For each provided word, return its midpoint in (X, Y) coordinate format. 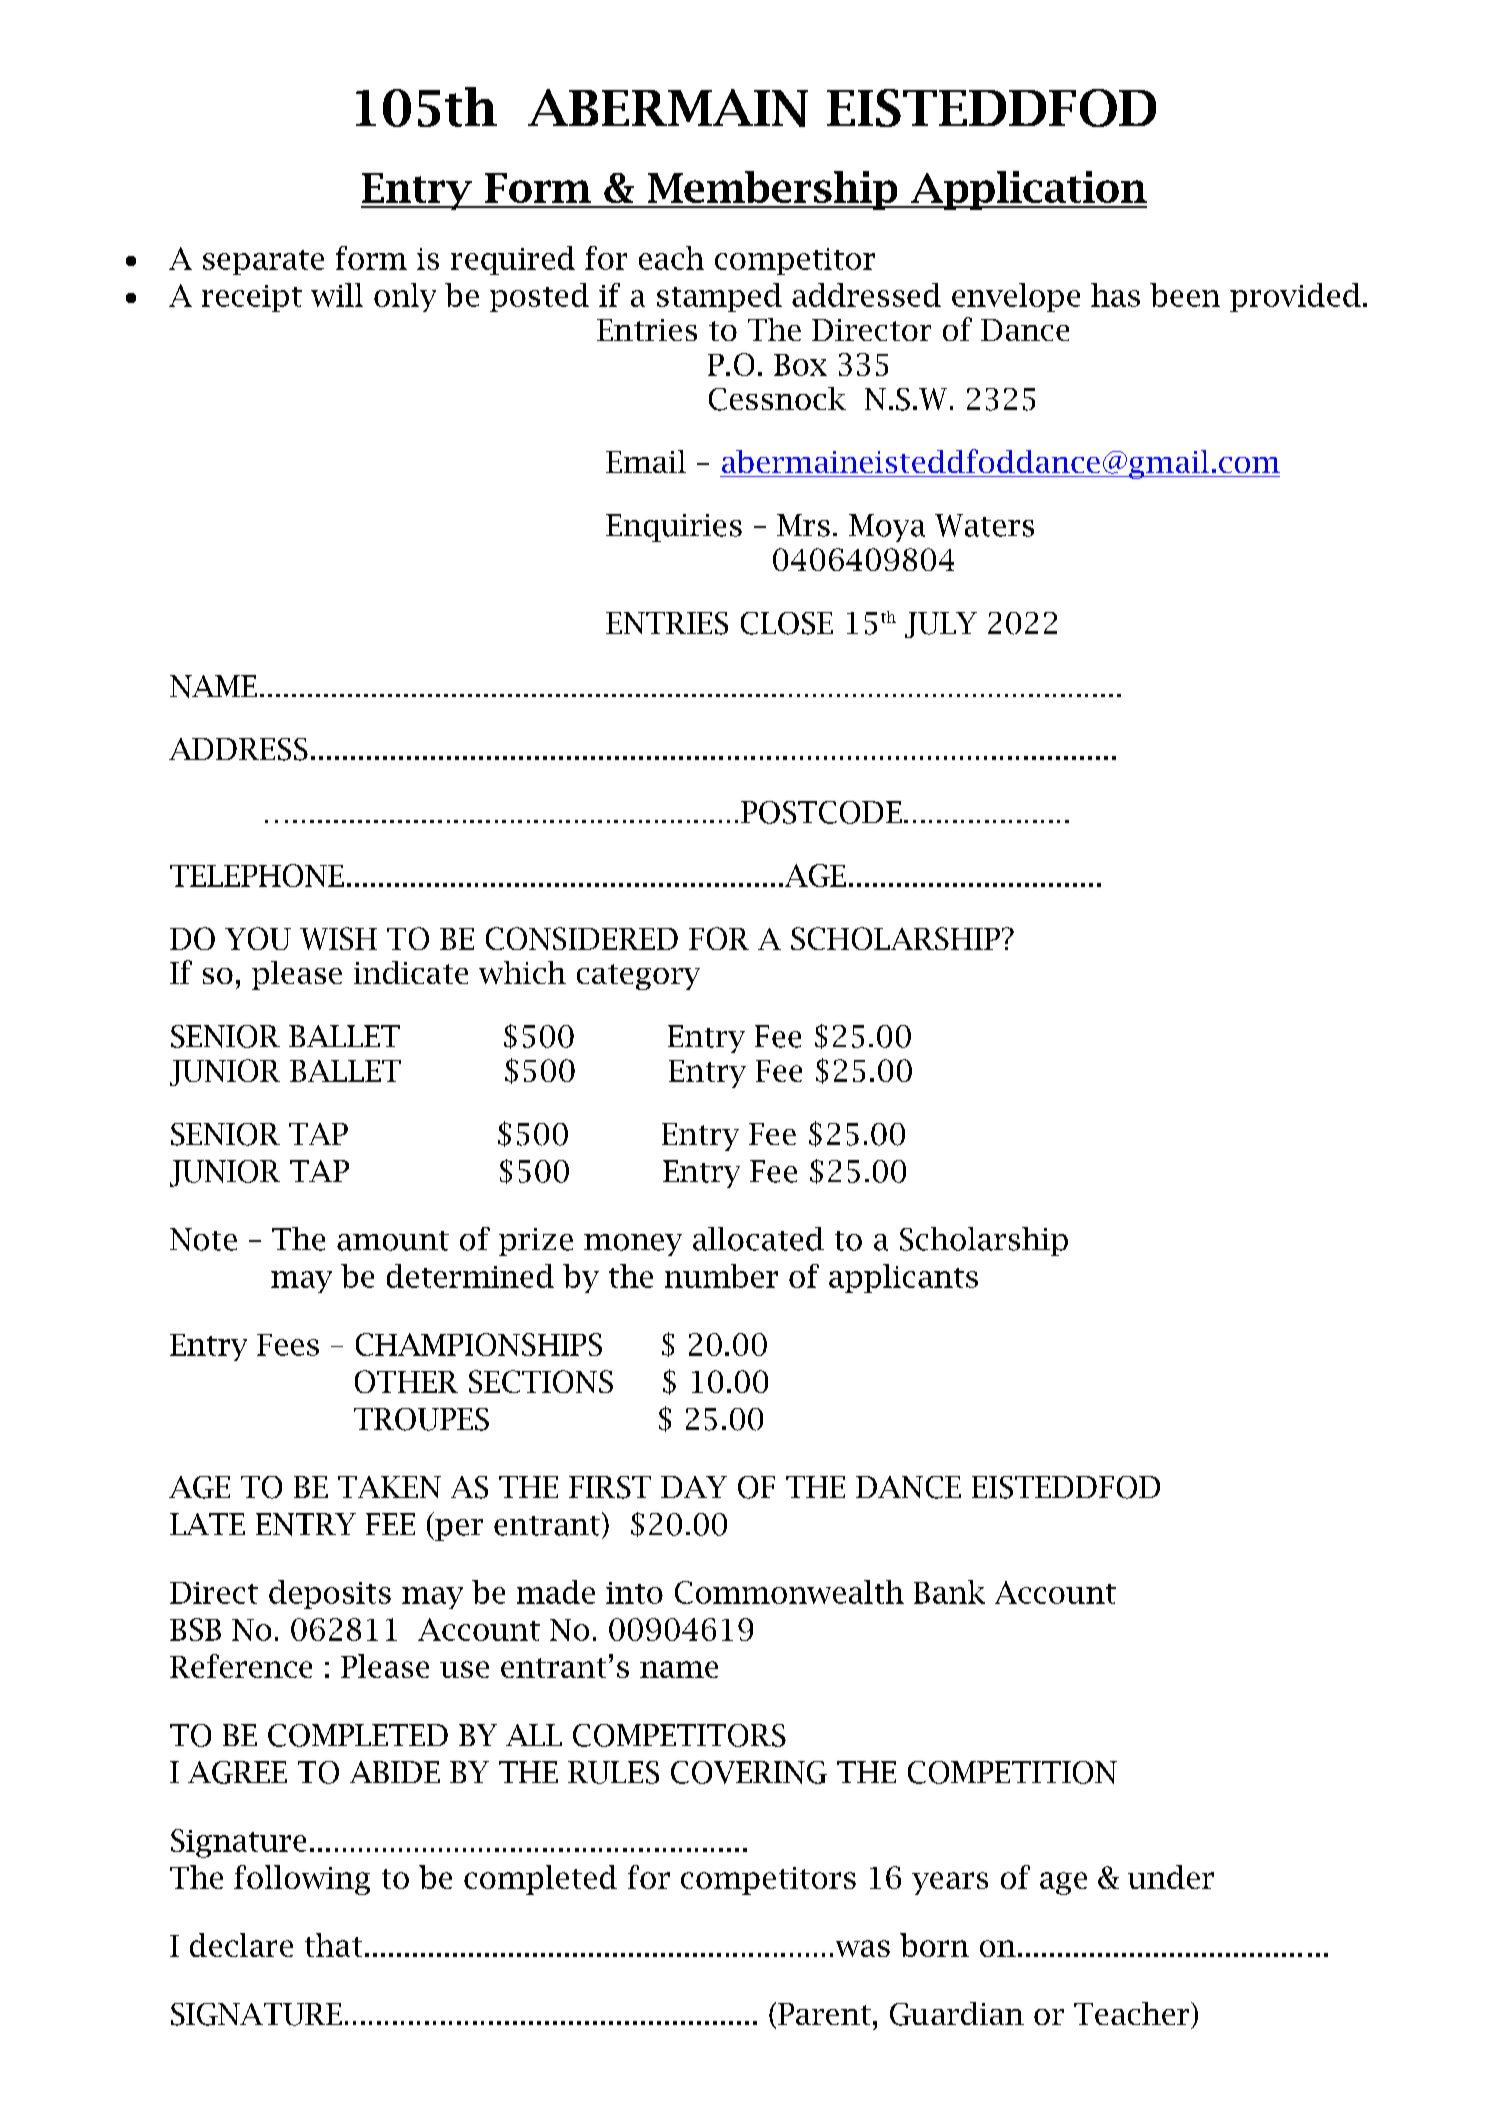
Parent (824, 2014)
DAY (694, 1487)
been (1185, 295)
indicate (411, 972)
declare (241, 1945)
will (337, 295)
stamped (719, 297)
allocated (758, 1239)
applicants (903, 1278)
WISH (338, 938)
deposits (330, 1594)
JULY (941, 625)
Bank (949, 1592)
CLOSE (787, 623)
